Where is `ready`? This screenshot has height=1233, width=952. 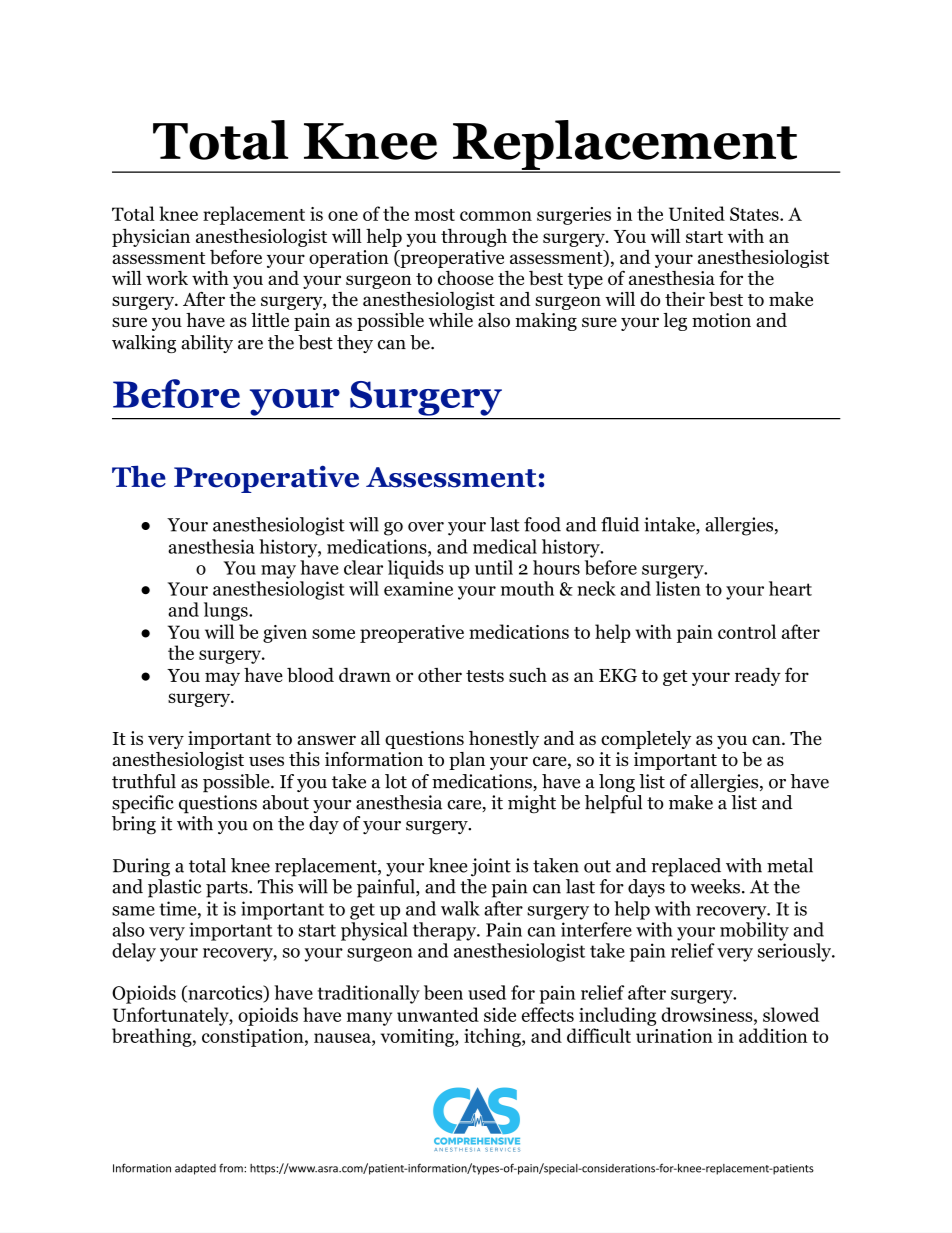
ready is located at coordinates (758, 676).
